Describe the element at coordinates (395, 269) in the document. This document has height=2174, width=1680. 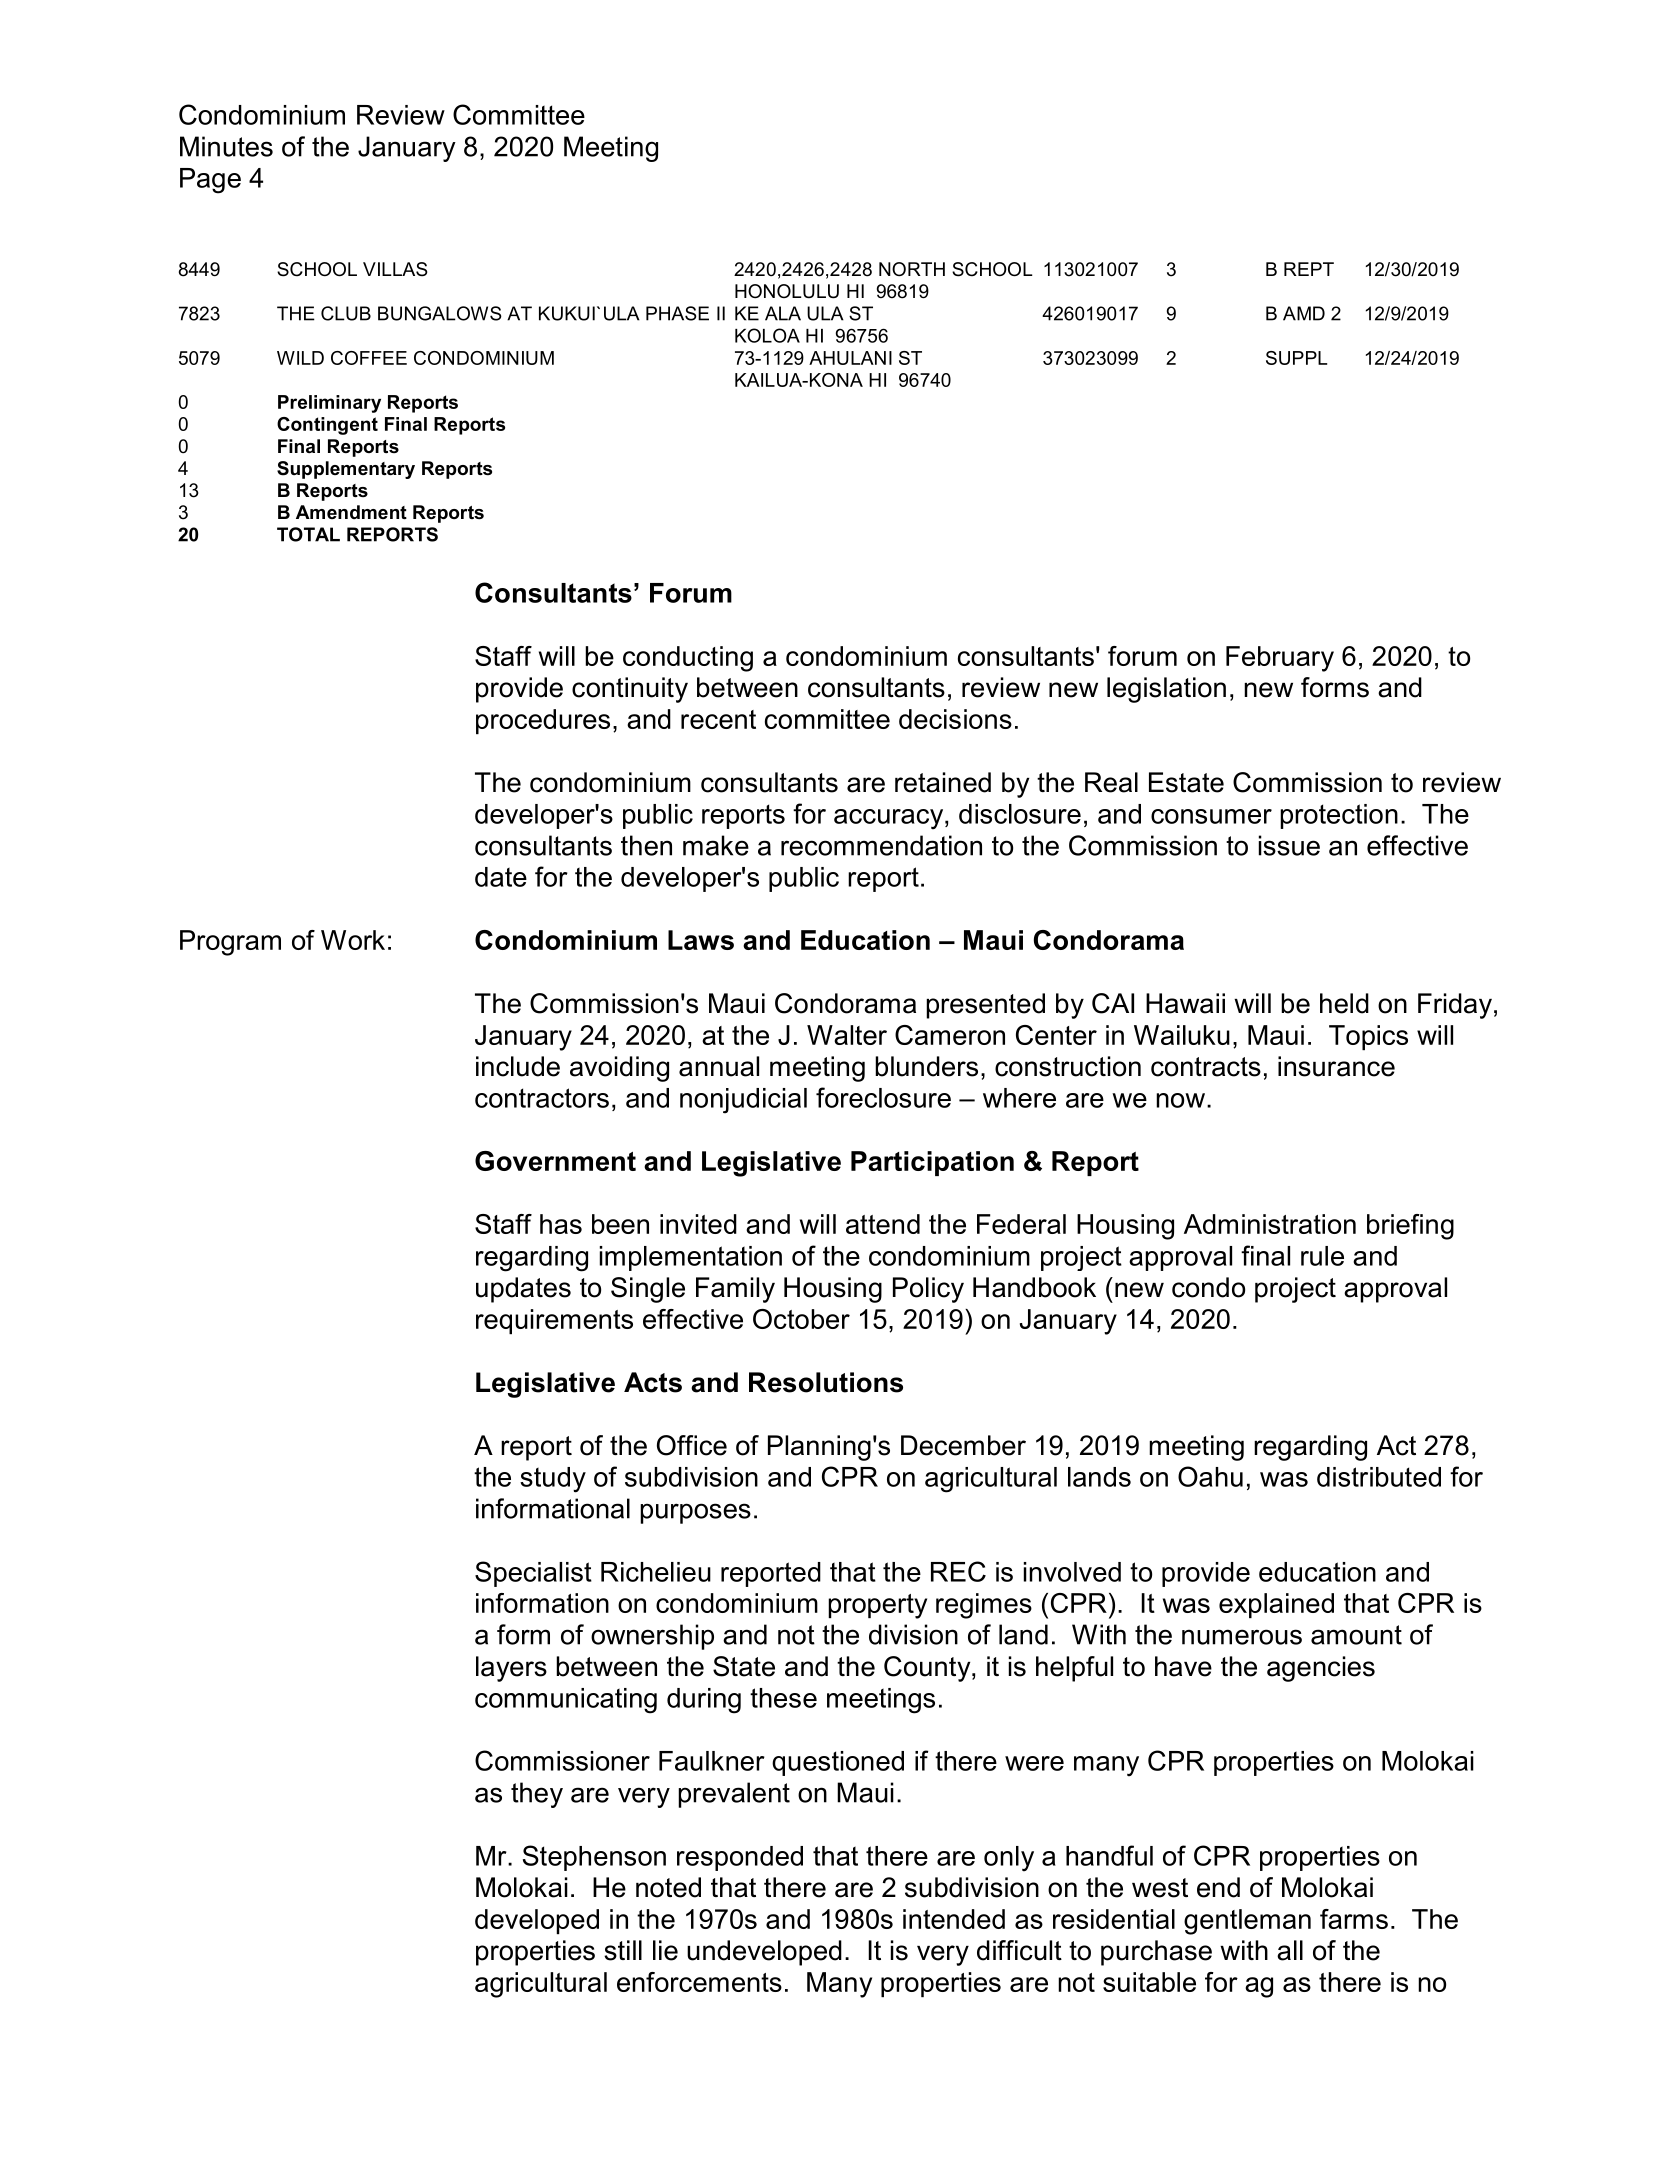
I see `VILLAS` at that location.
